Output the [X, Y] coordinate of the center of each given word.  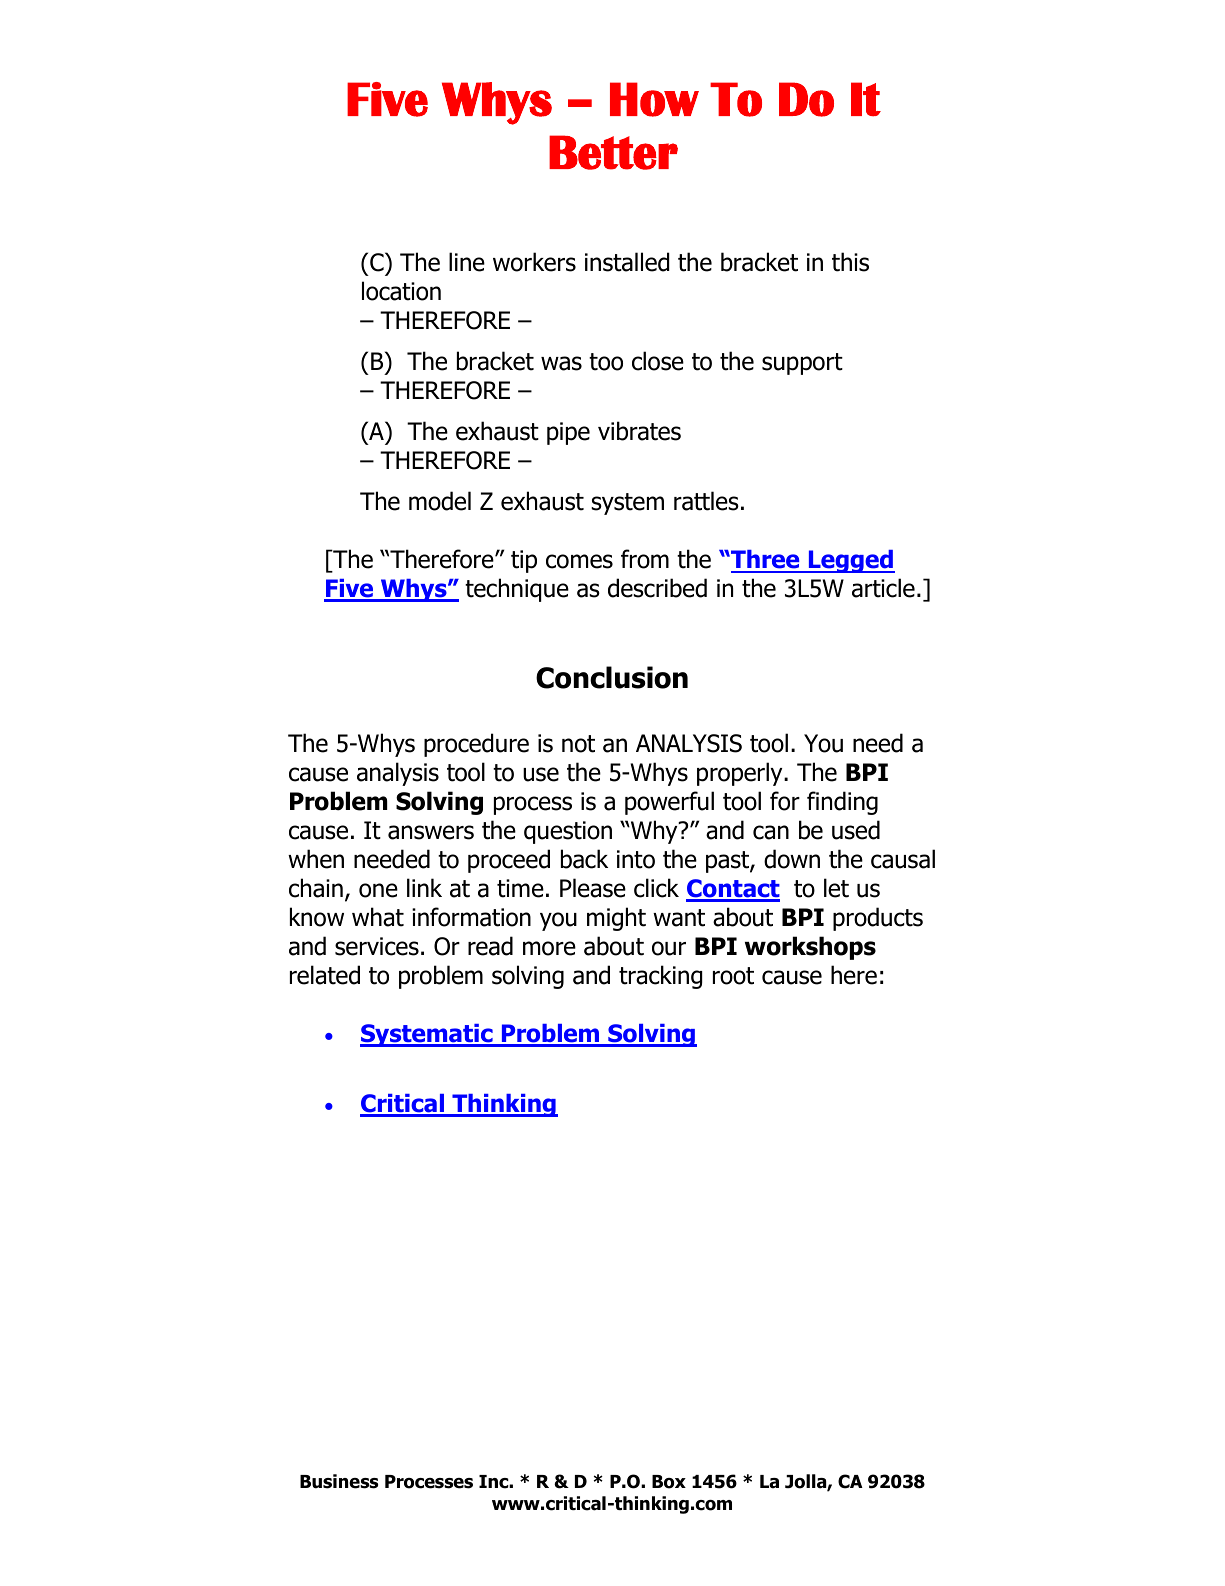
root [733, 976]
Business [339, 1481]
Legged [850, 561]
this [850, 262]
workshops [810, 948]
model [440, 501]
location [401, 291]
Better [613, 152]
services [377, 946]
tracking [660, 977]
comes [579, 561]
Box [669, 1482]
